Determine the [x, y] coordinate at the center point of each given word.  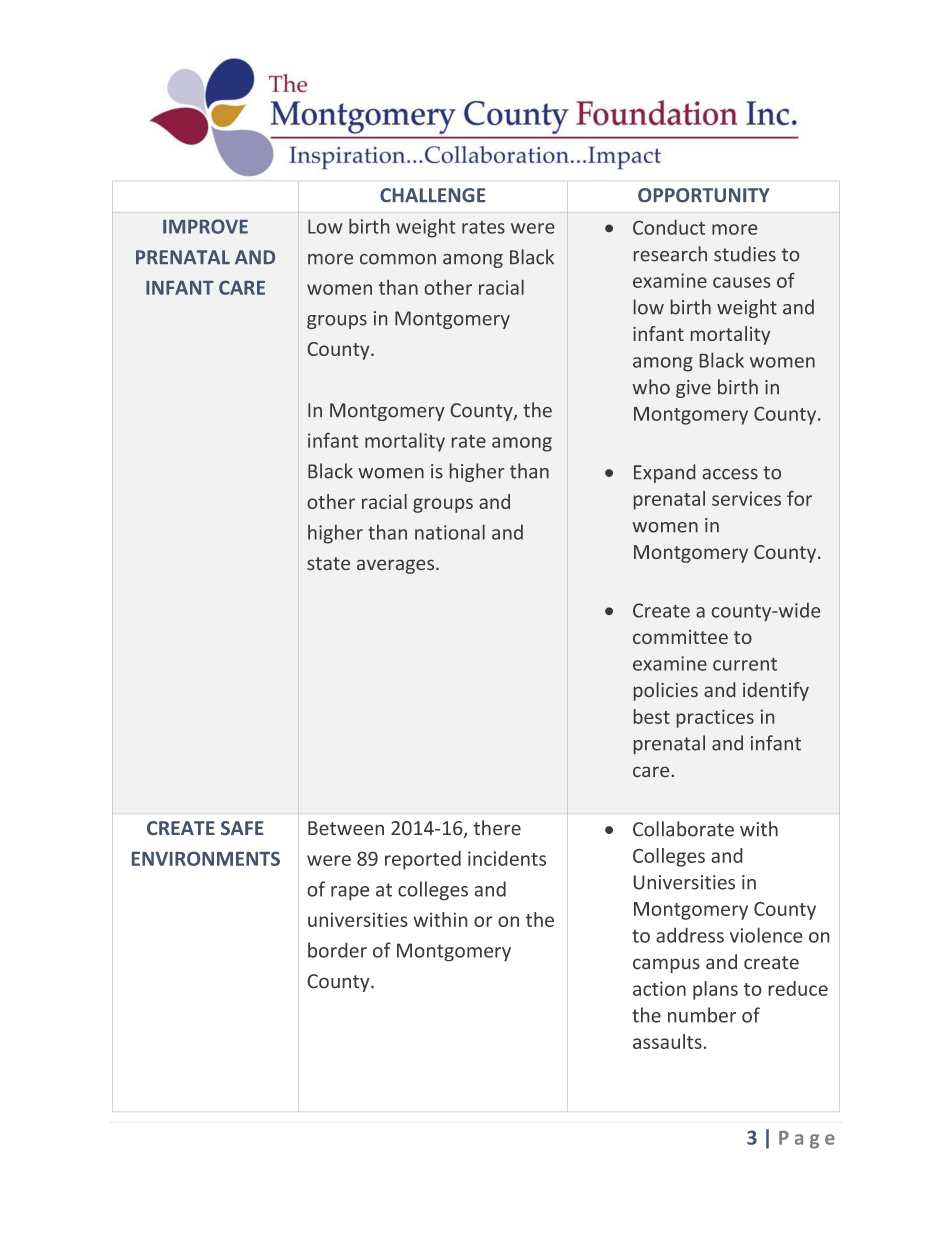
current [745, 664]
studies [745, 254]
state [328, 563]
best [652, 716]
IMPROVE [205, 226]
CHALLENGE [432, 195]
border [337, 950]
